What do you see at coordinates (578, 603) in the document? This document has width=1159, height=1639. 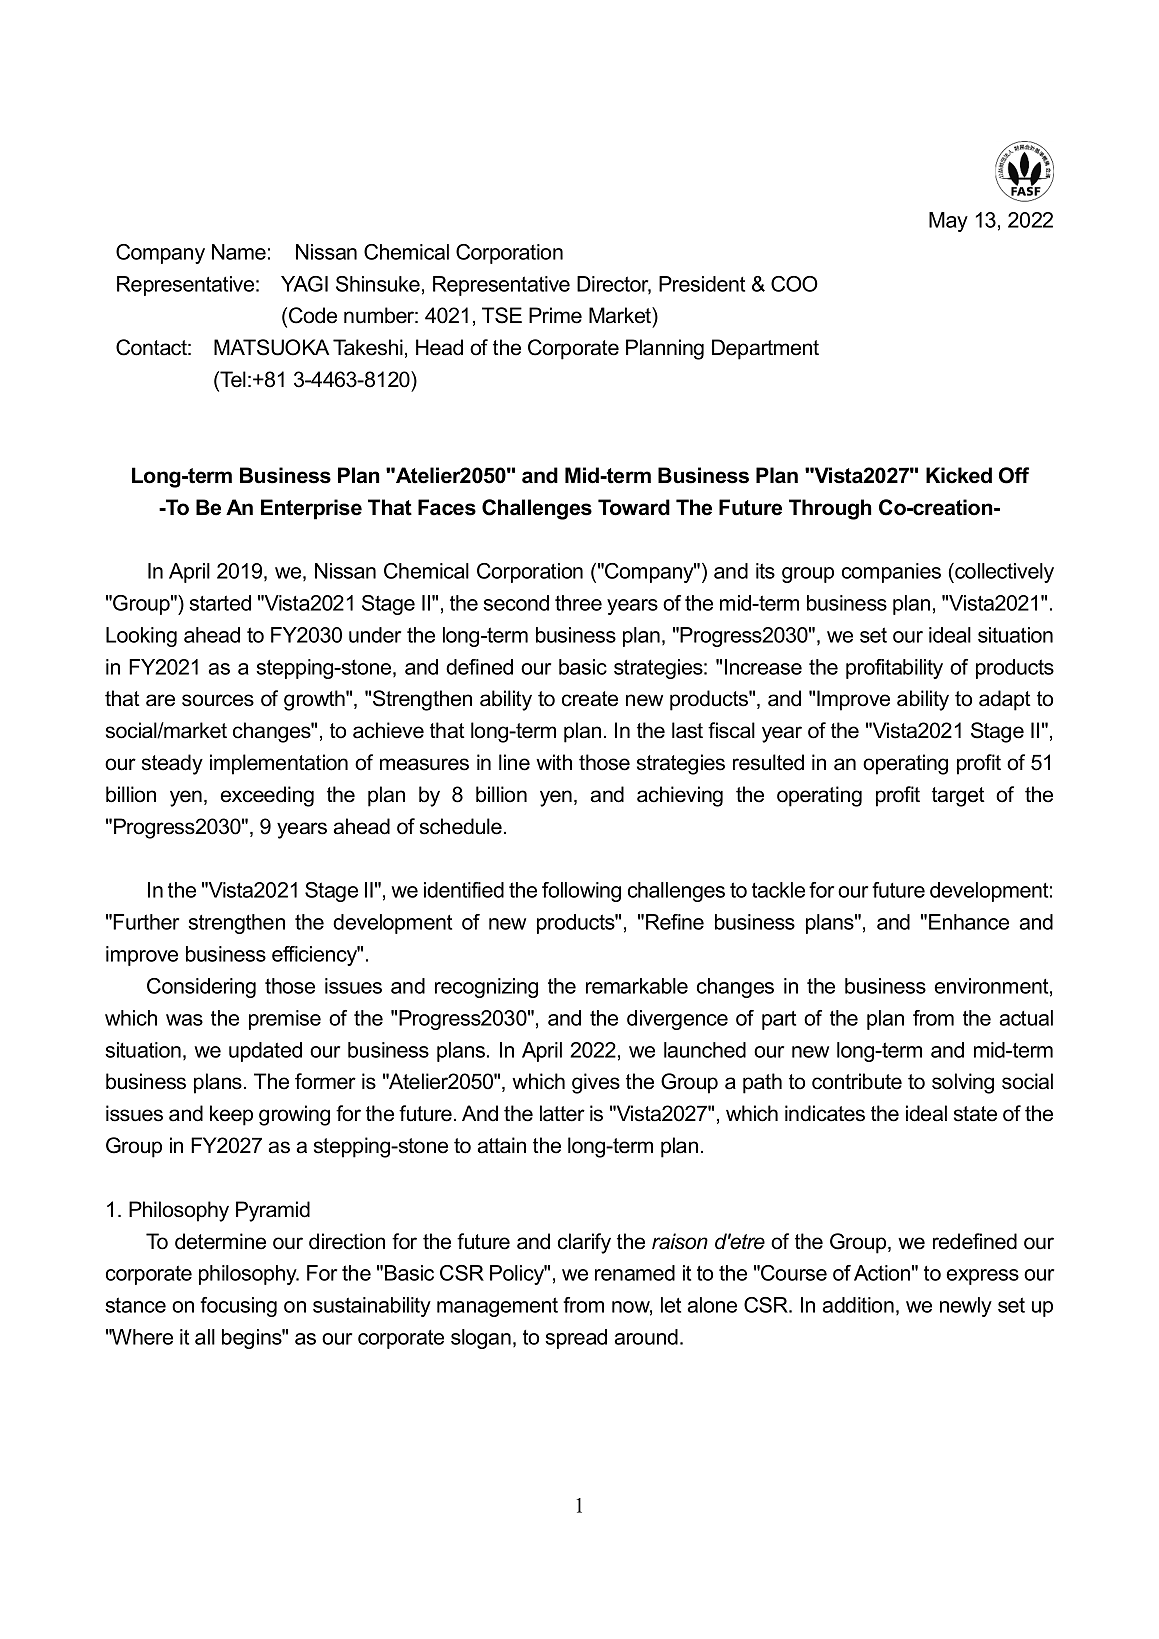 I see `three` at bounding box center [578, 603].
